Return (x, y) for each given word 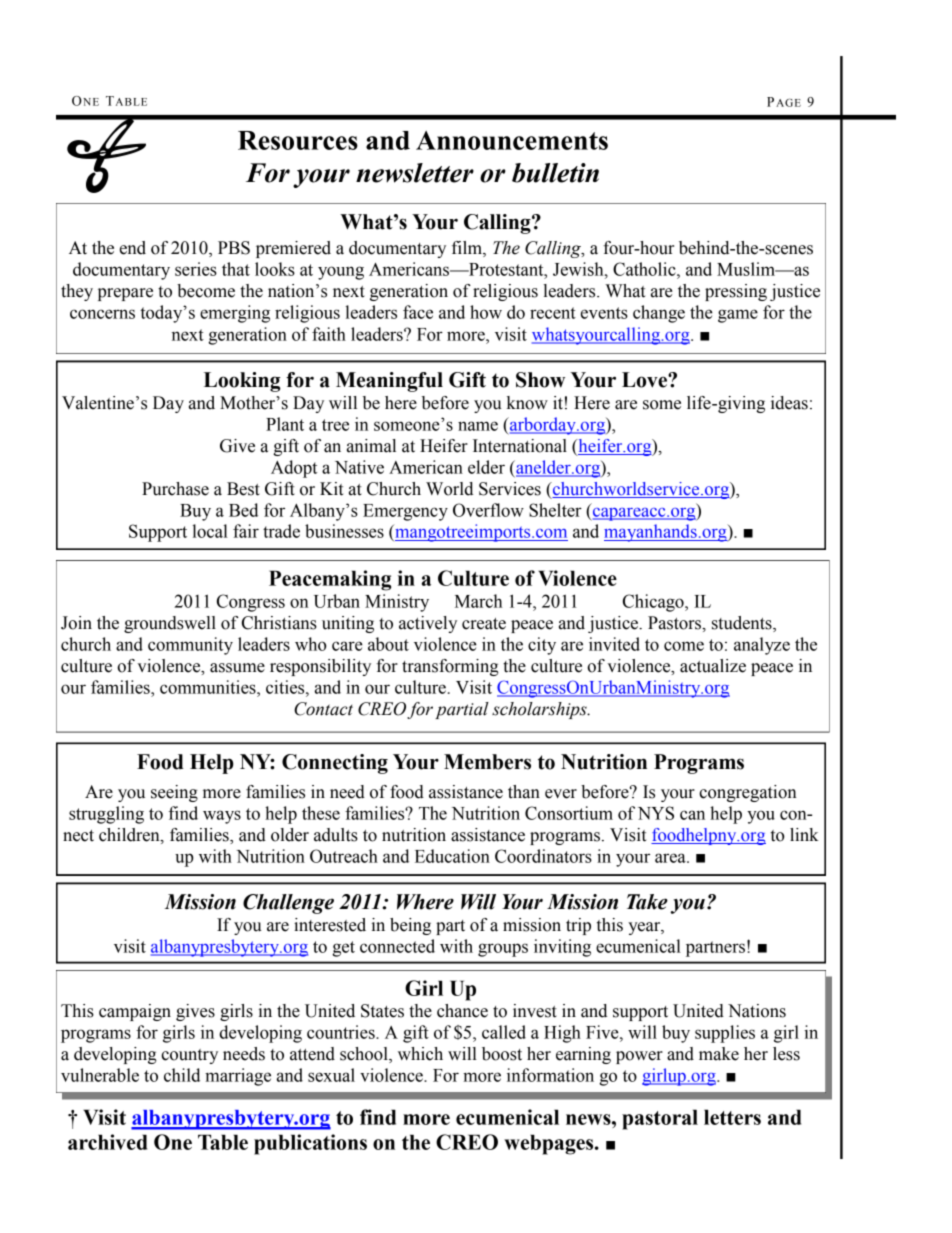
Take (647, 902)
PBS (234, 248)
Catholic (645, 269)
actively (428, 624)
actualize (713, 666)
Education (452, 856)
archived (107, 1142)
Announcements (512, 140)
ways (222, 817)
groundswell (170, 624)
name (478, 426)
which (420, 1054)
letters (732, 1117)
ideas (789, 403)
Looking (242, 382)
